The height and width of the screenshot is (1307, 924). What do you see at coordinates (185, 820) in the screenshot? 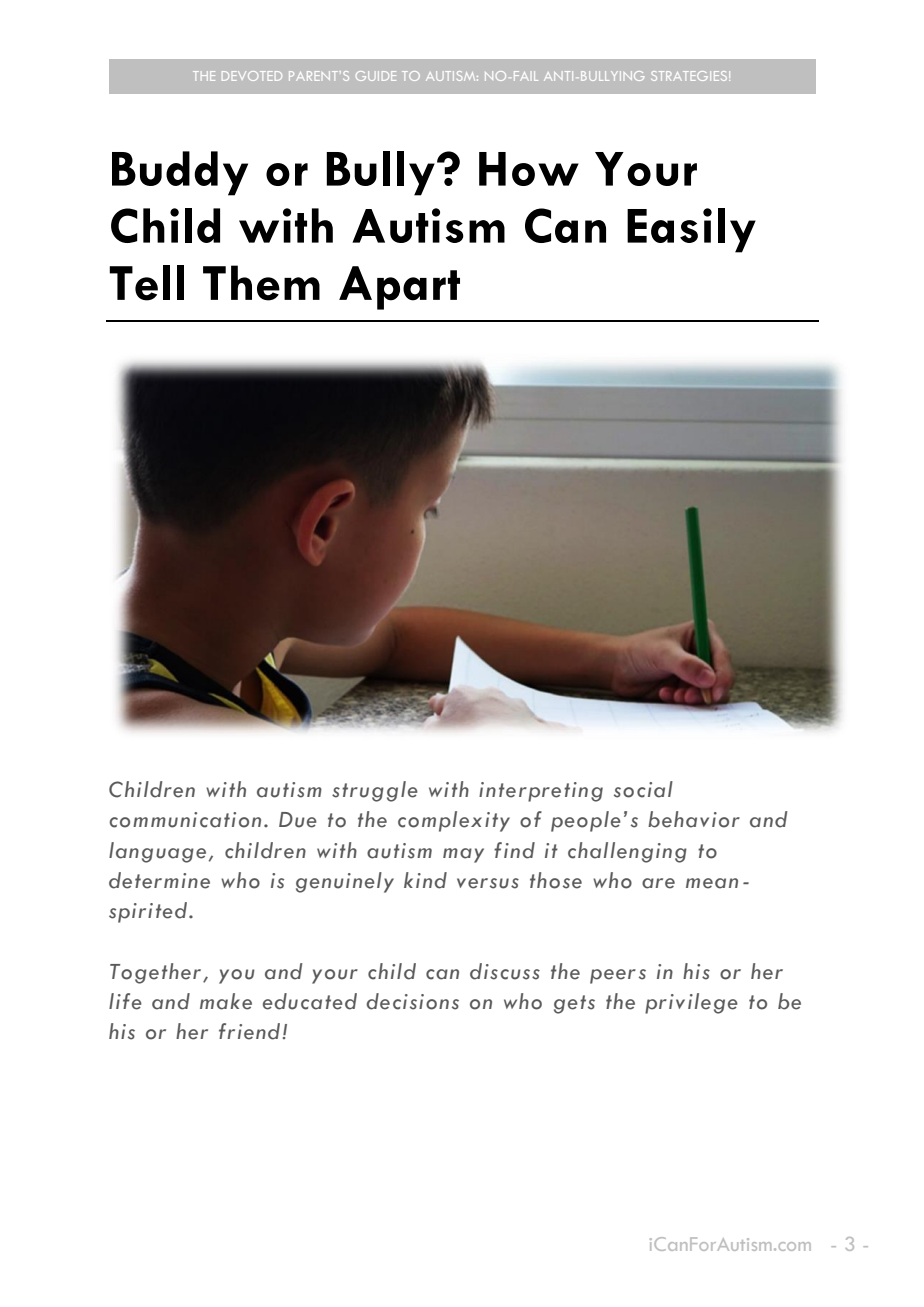
I see `communication` at bounding box center [185, 820].
